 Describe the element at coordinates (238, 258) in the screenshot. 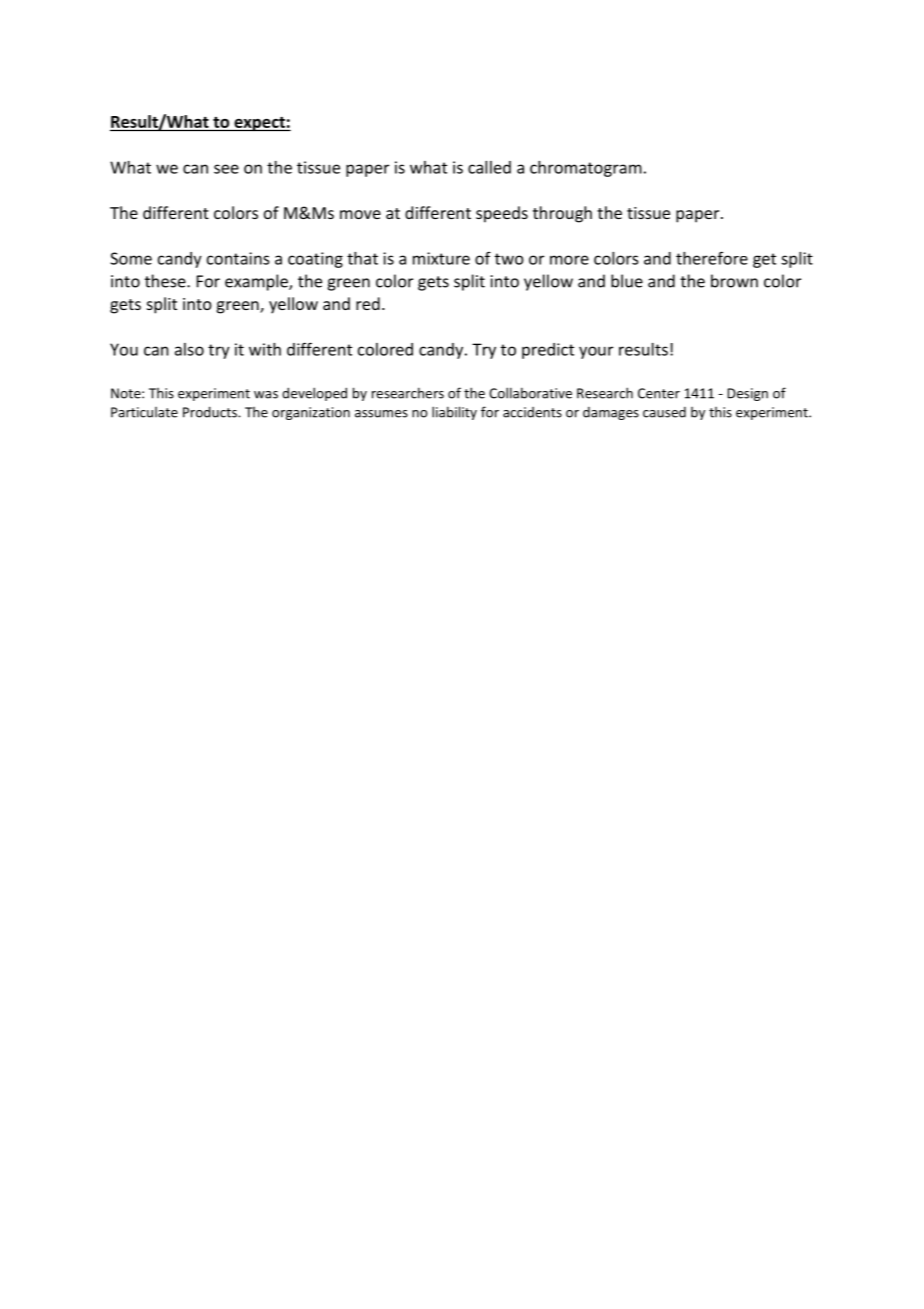

I see `contains` at that location.
